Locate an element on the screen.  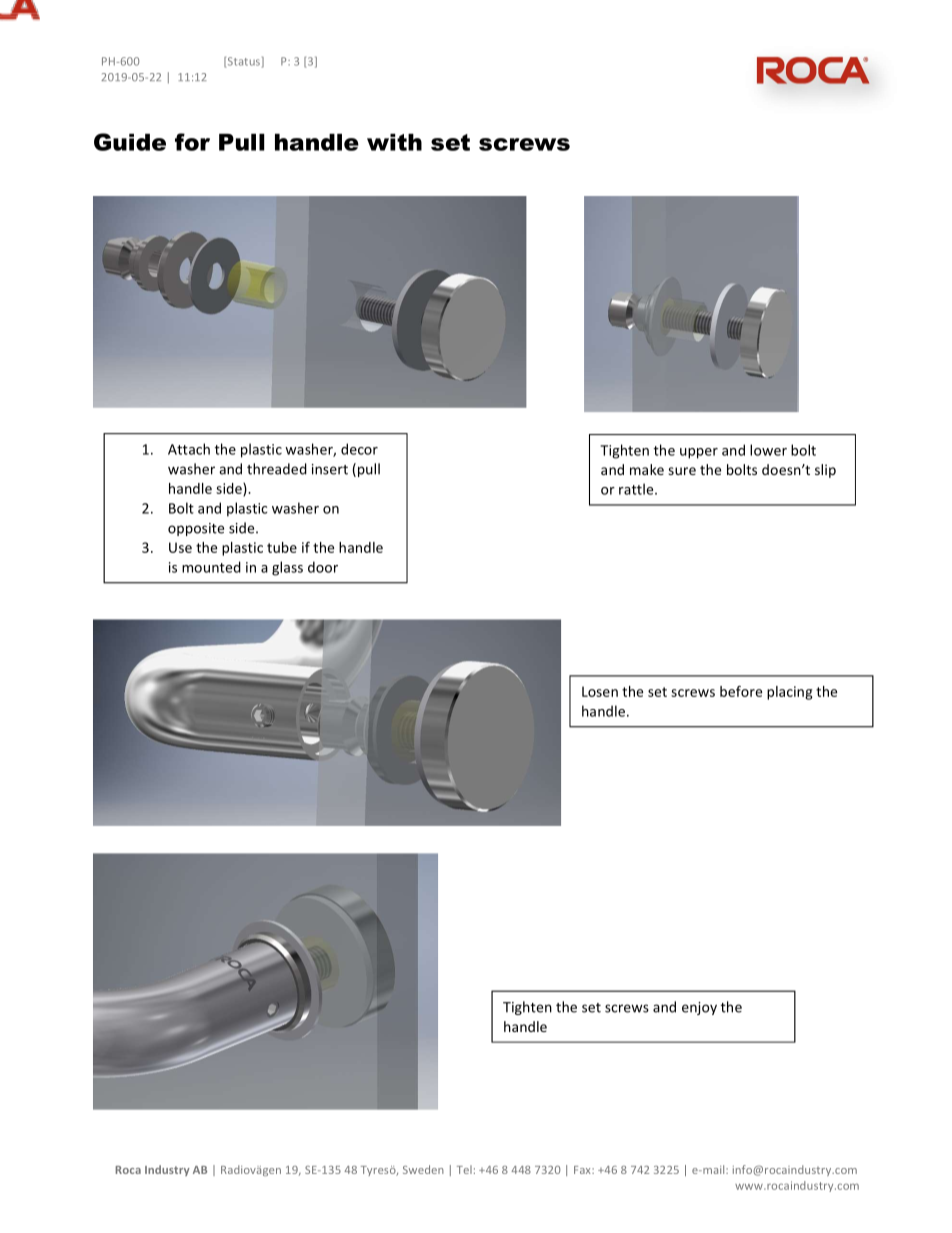
mounted is located at coordinates (211, 567).
